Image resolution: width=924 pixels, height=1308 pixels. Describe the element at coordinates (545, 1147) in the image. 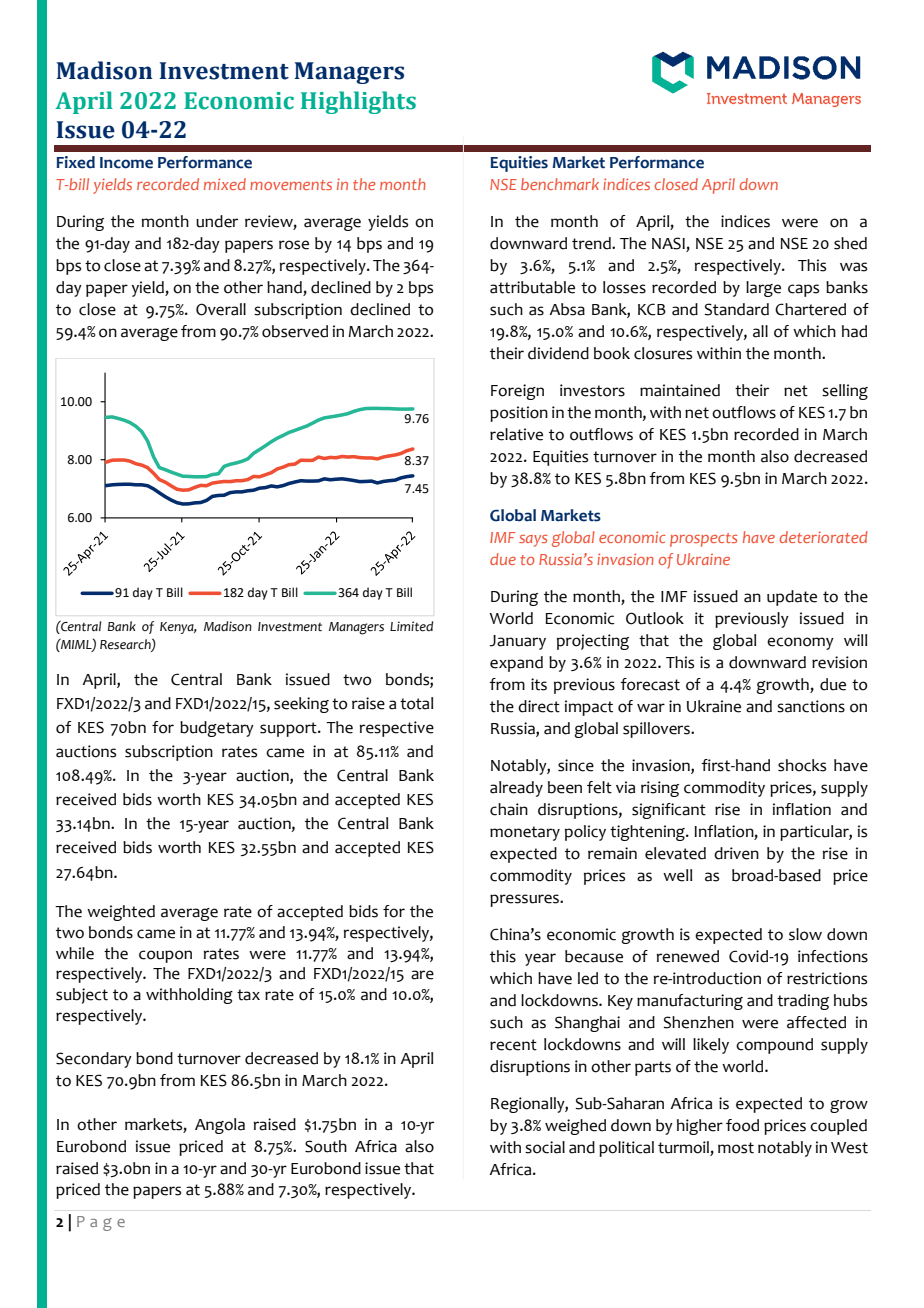

I see `social` at that location.
